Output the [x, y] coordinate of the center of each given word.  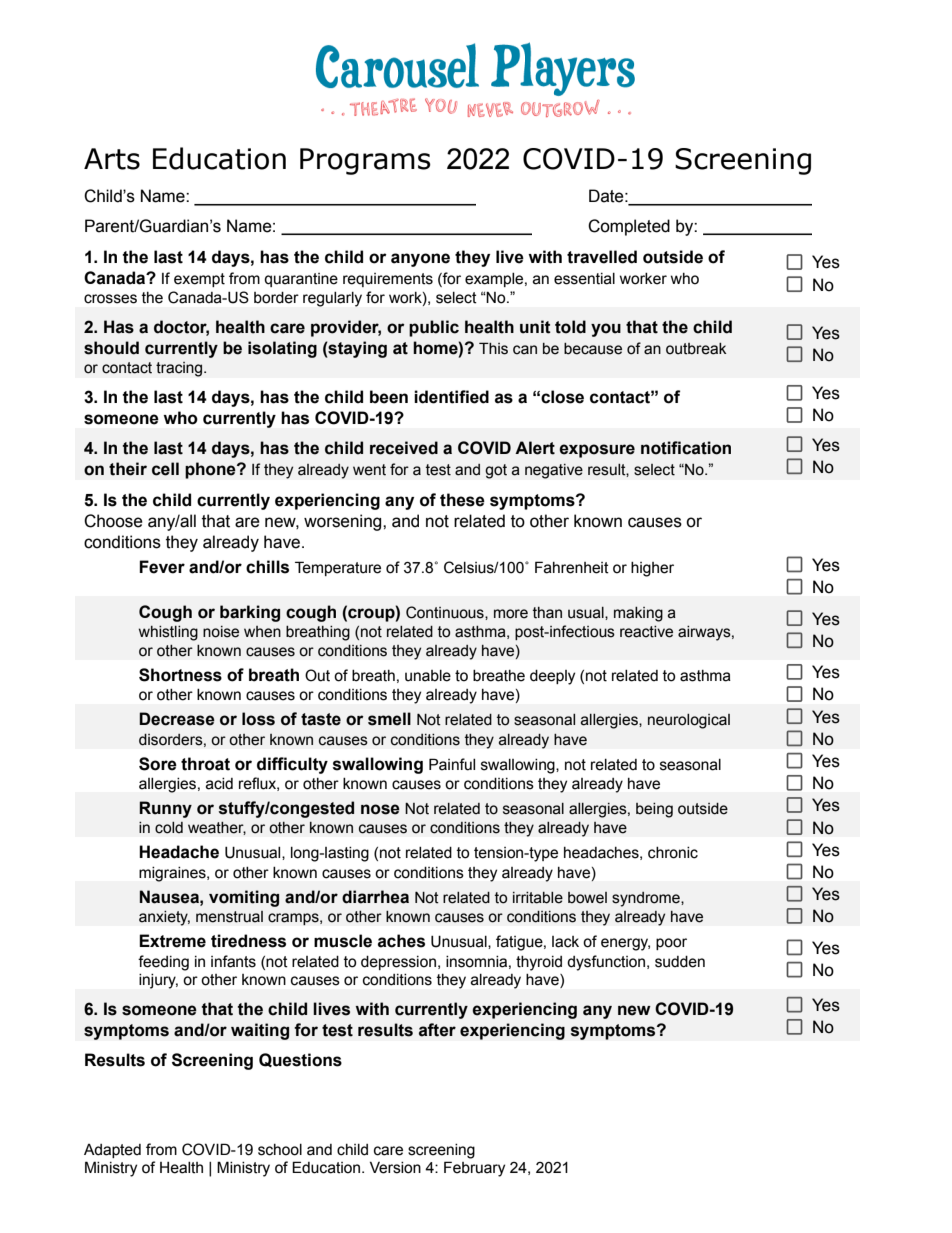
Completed [629, 227]
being [654, 810]
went [369, 470]
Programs [365, 161]
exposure [597, 451]
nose [380, 809]
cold [169, 828]
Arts [112, 159]
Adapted [112, 1151]
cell [165, 469]
